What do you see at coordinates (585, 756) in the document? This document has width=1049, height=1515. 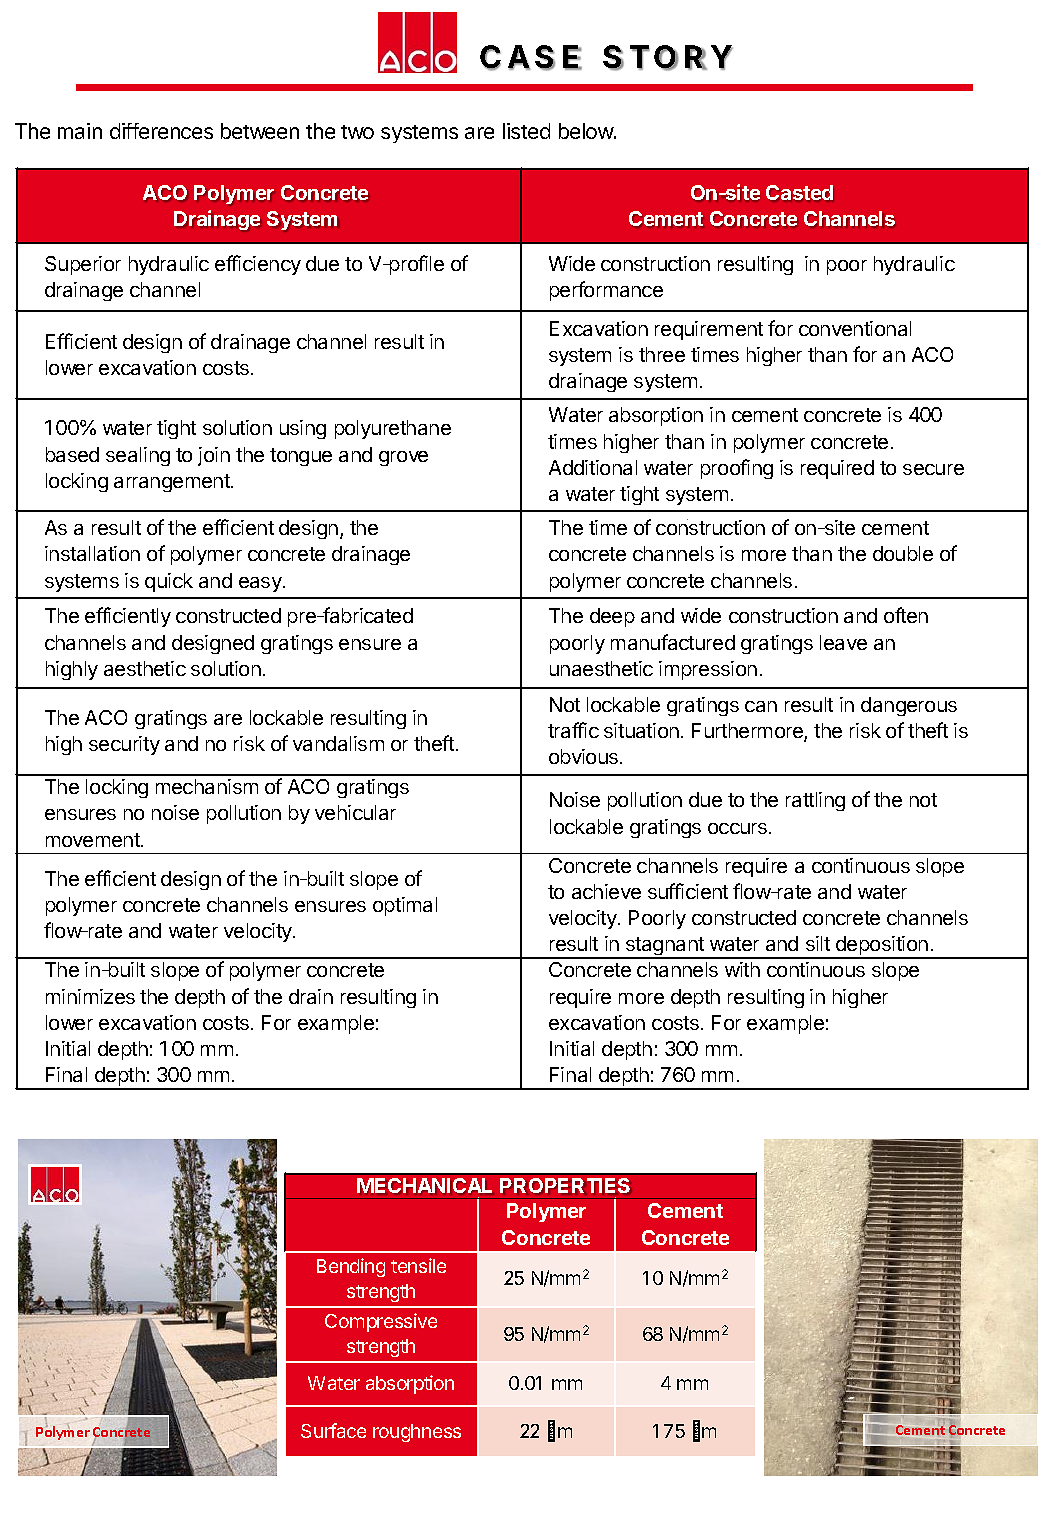 I see `obvious` at bounding box center [585, 756].
